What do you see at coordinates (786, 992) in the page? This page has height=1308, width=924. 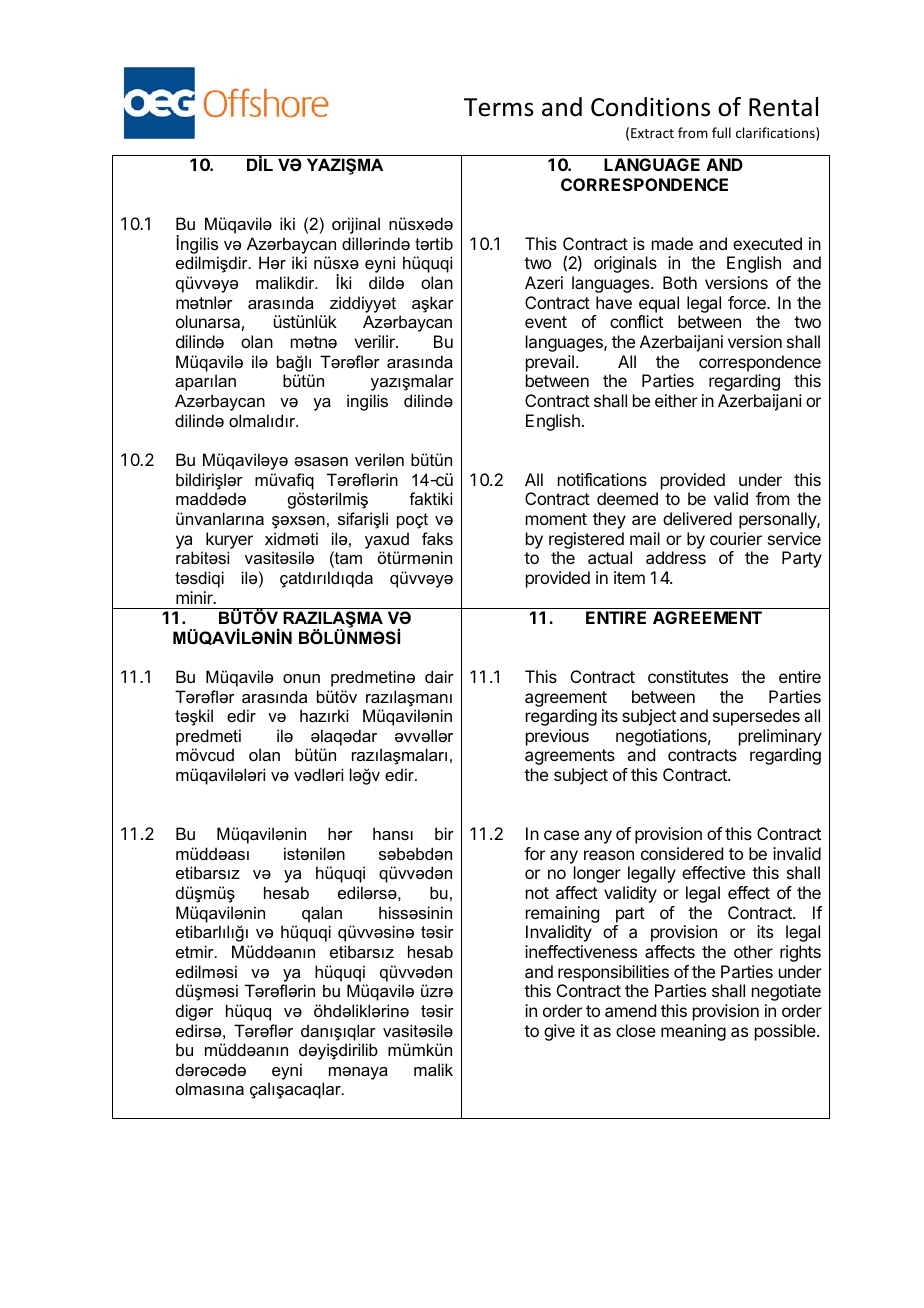 I see `negotiate` at bounding box center [786, 992].
